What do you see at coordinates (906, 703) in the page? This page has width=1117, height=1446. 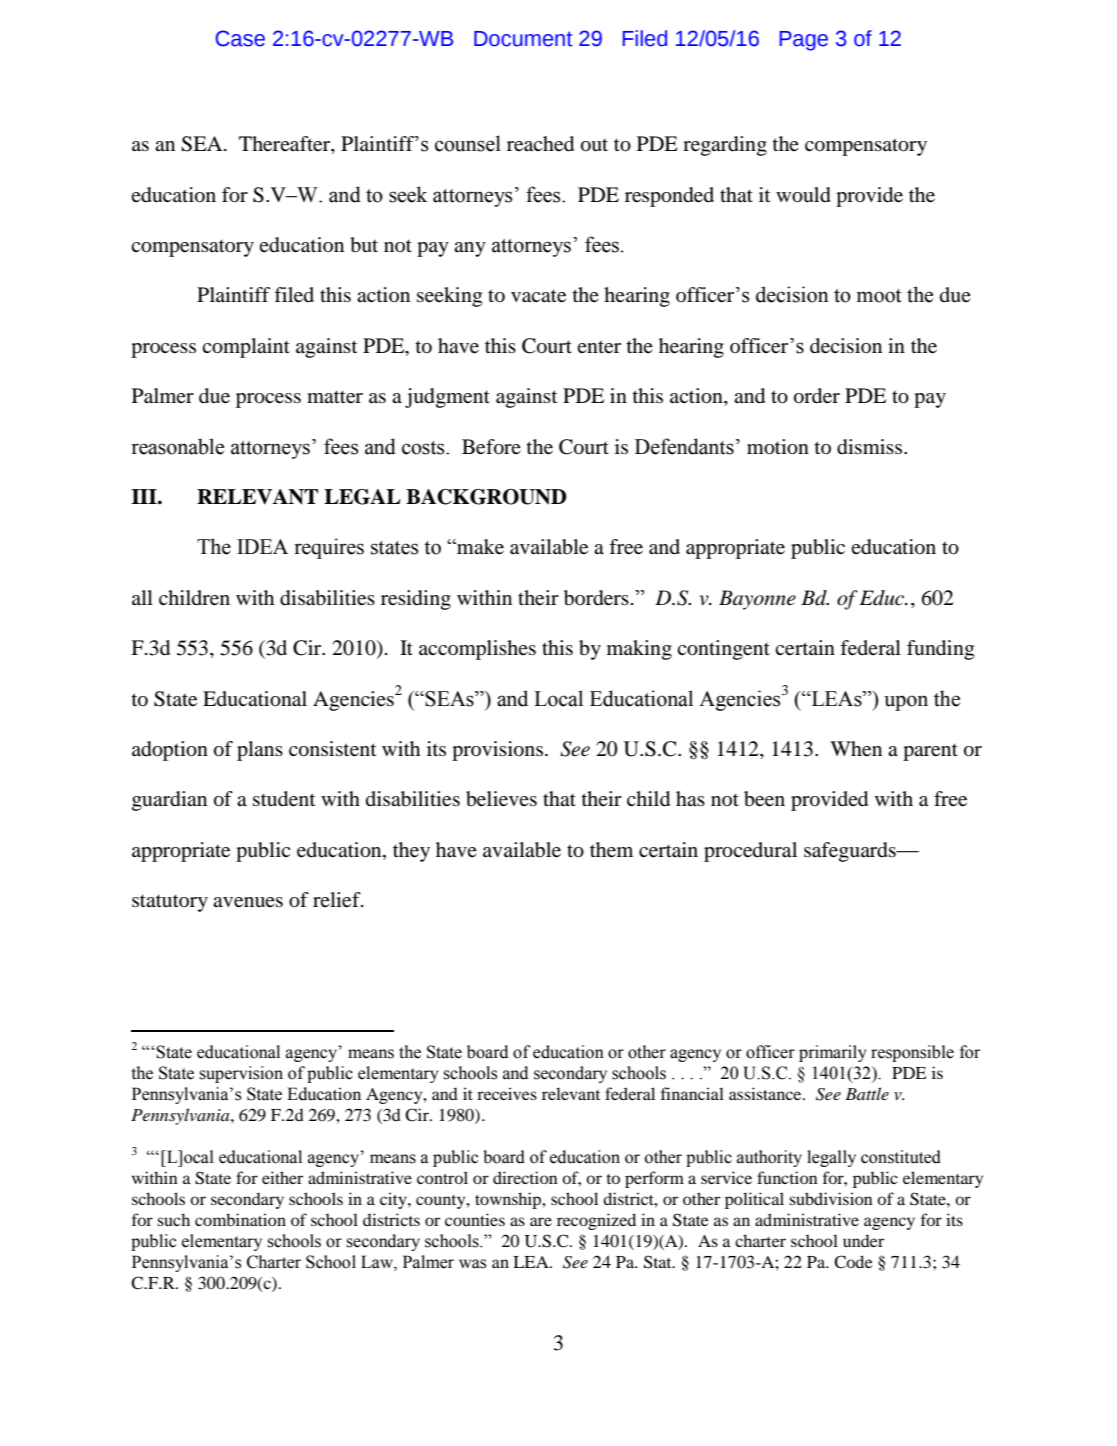 I see `upon` at bounding box center [906, 703].
